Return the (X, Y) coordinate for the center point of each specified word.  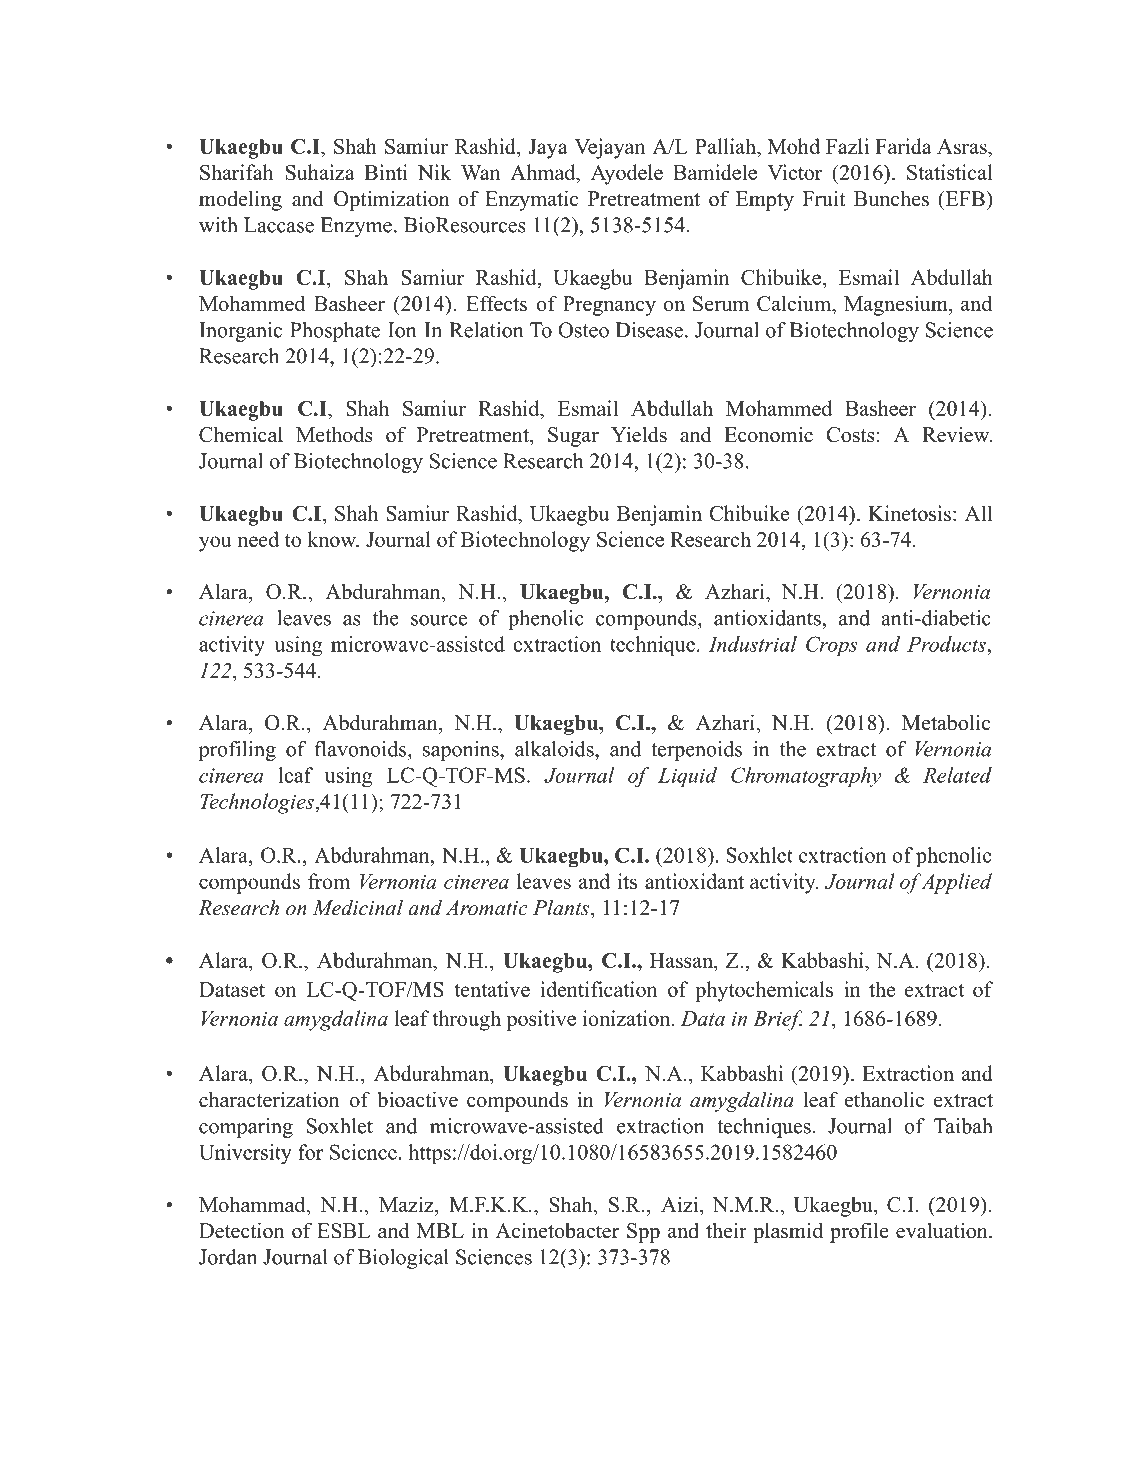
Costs (851, 435)
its (627, 881)
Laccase (279, 225)
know (333, 539)
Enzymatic (531, 200)
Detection (241, 1230)
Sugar (573, 437)
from (329, 881)
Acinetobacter (557, 1230)
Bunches (891, 198)
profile (859, 1232)
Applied (956, 883)
